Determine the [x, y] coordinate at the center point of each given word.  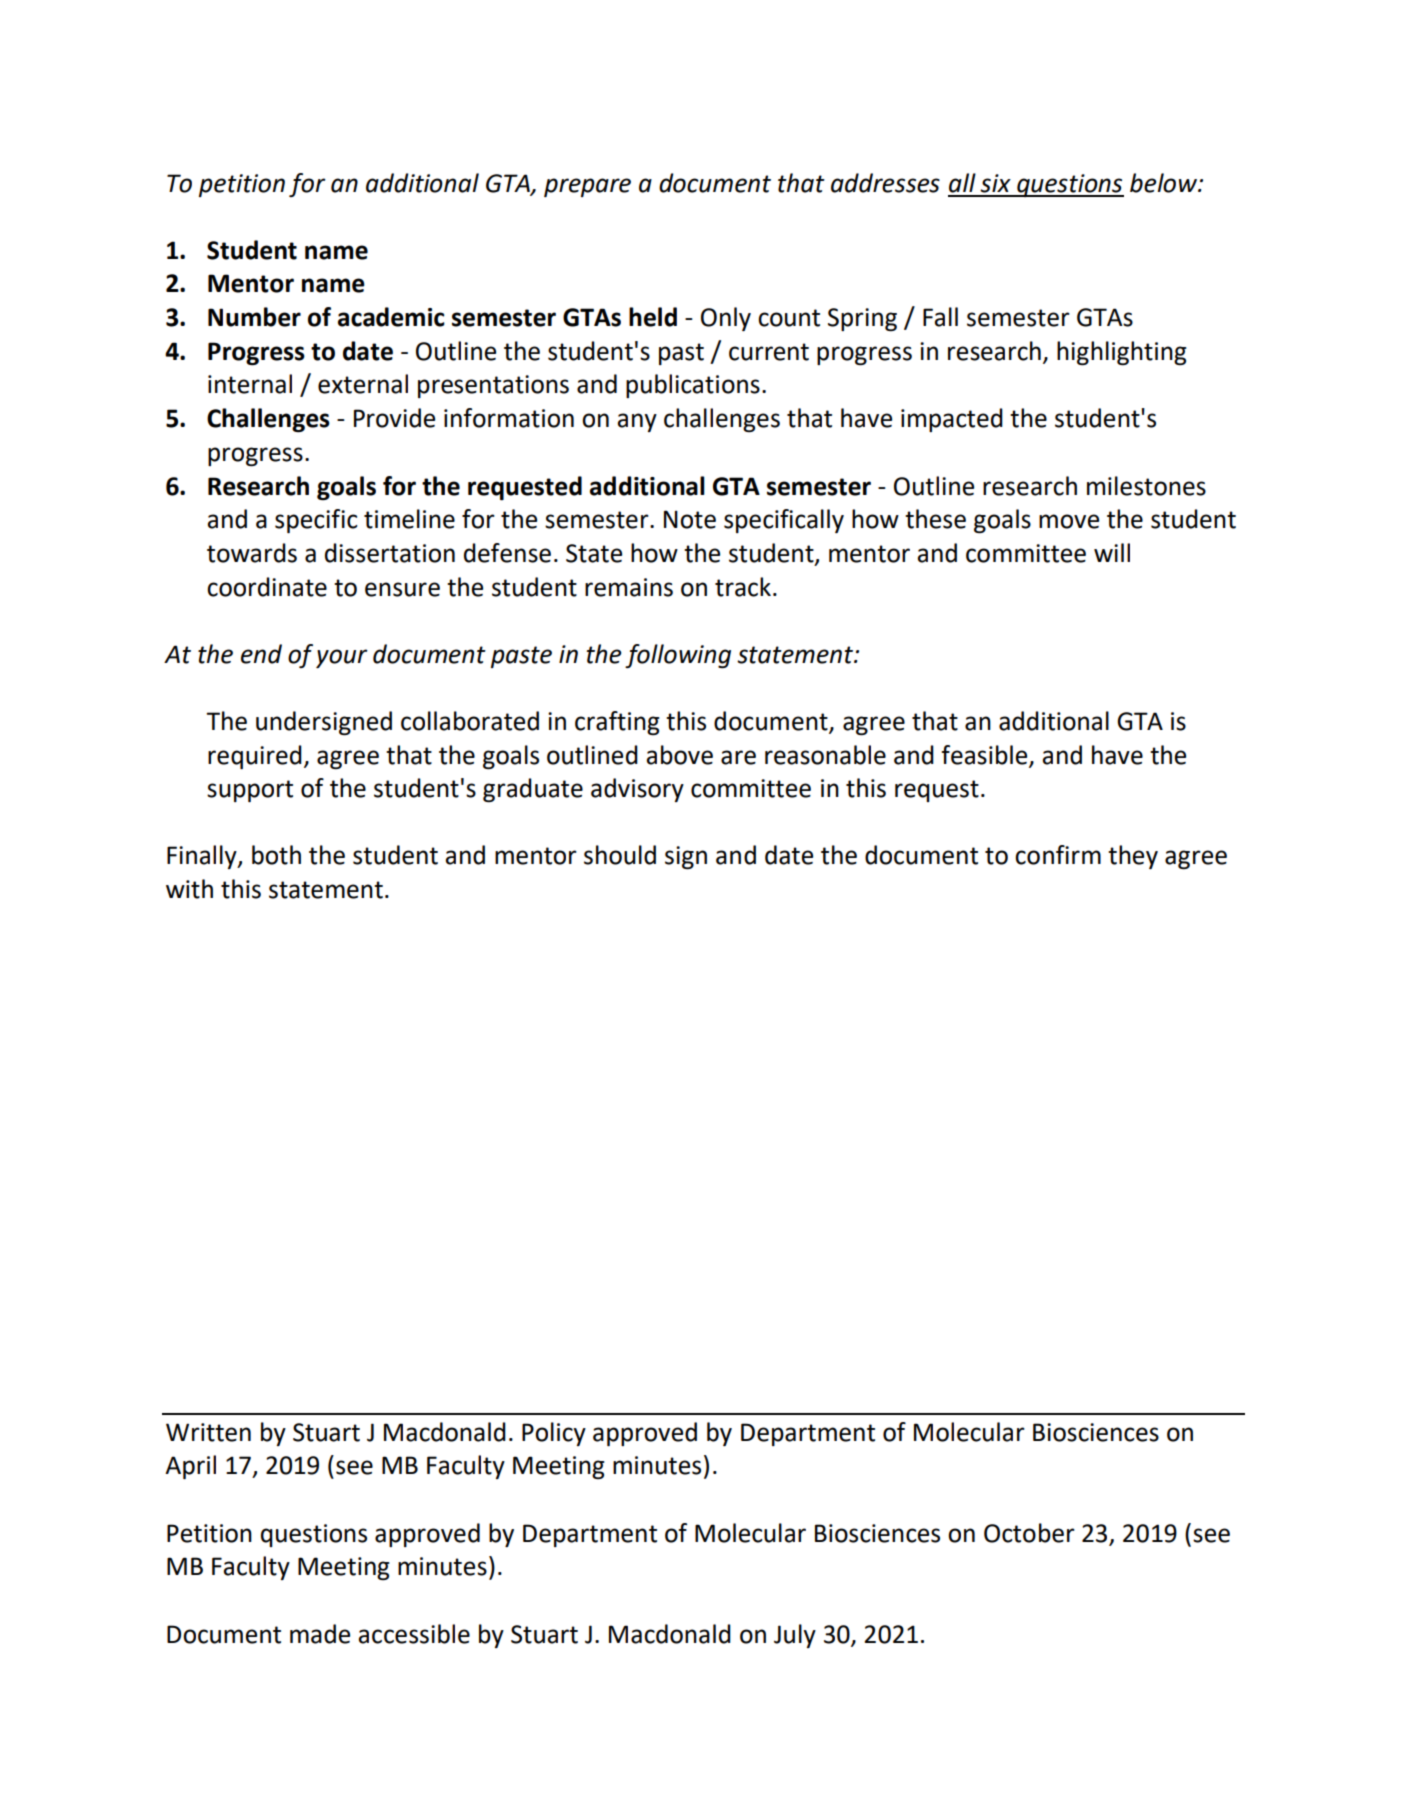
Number [254, 317]
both [276, 855]
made [320, 1634]
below [1165, 183]
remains [629, 587]
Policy [554, 1434]
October [1029, 1533]
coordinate [267, 587]
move [1069, 521]
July [795, 1636]
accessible [414, 1634]
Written [208, 1432]
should [620, 855]
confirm [1058, 855]
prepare [587, 187]
